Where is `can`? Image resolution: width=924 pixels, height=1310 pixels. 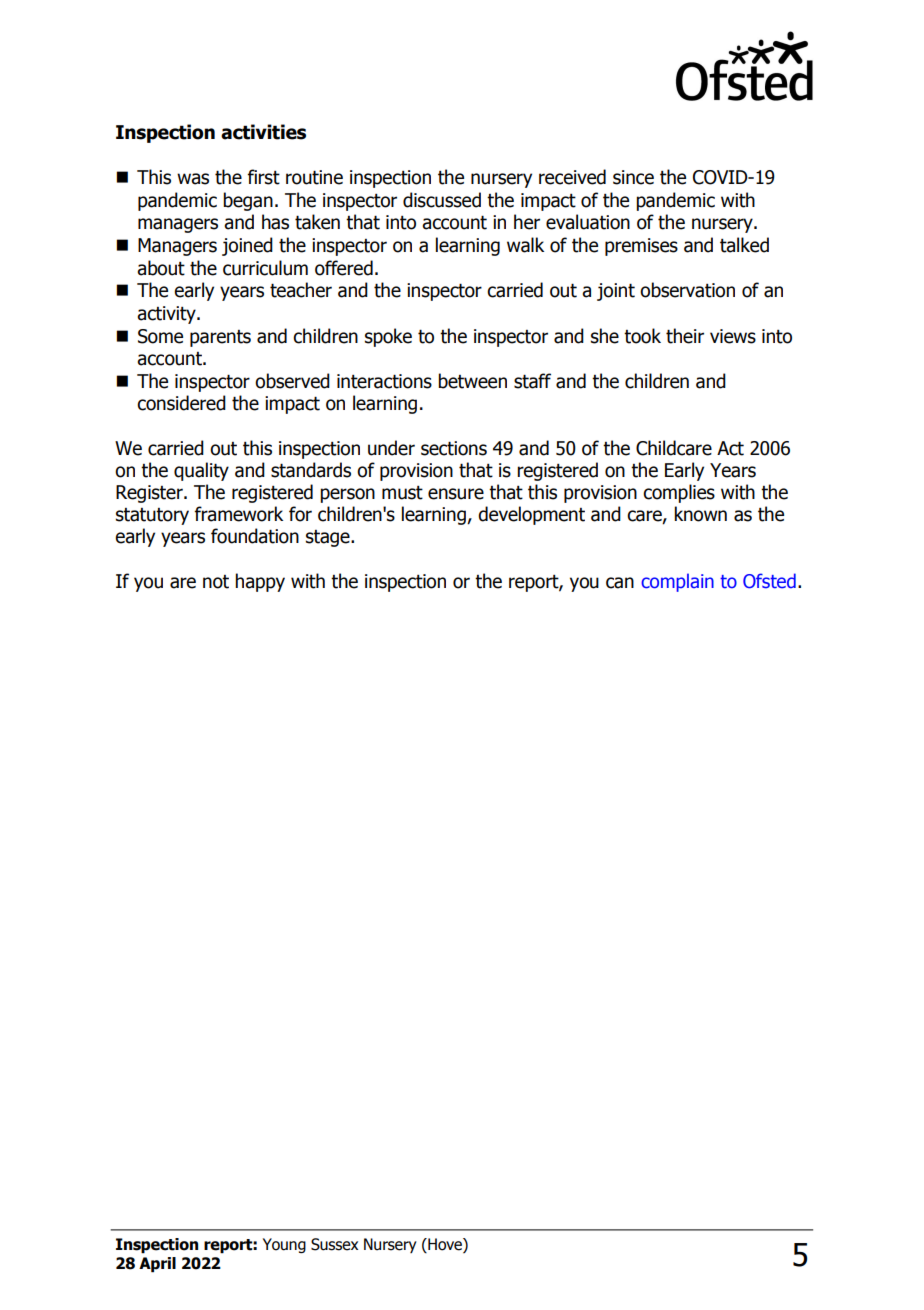
can is located at coordinates (620, 583).
